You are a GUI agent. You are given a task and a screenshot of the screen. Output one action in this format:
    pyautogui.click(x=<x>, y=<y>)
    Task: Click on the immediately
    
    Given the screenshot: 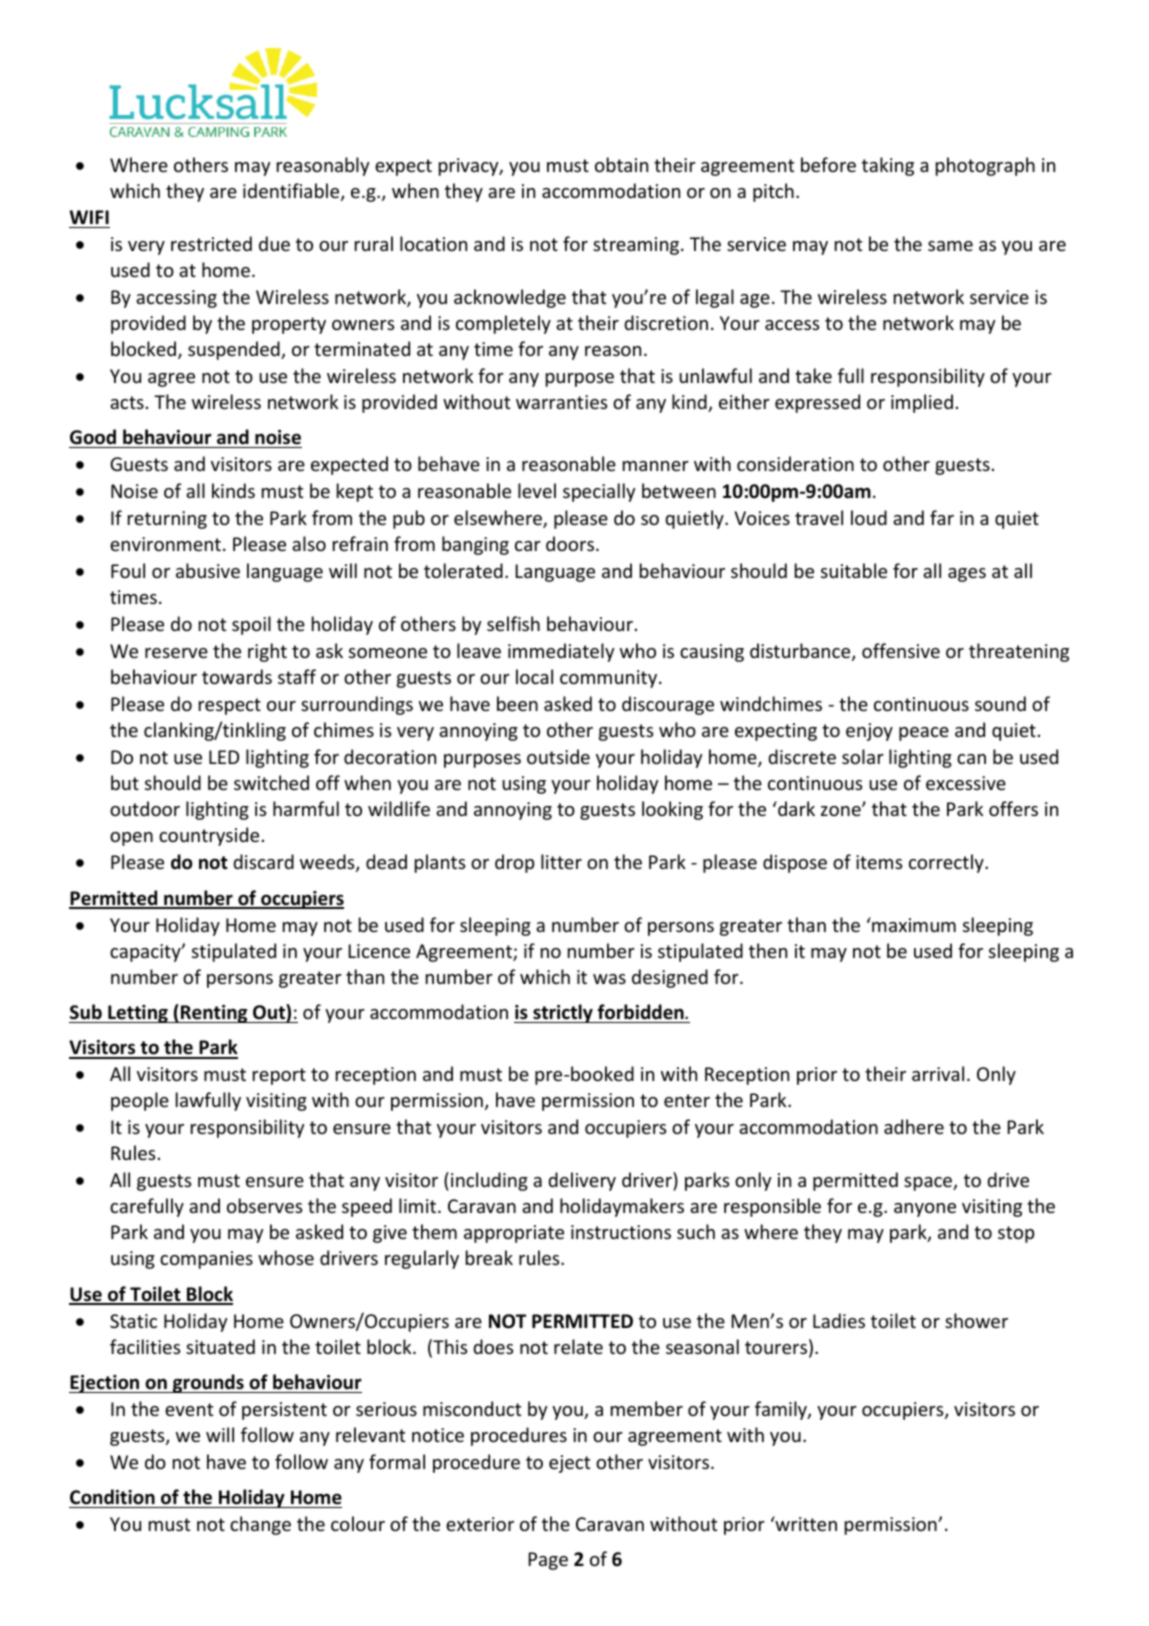 What is the action you would take?
    pyautogui.click(x=561, y=652)
